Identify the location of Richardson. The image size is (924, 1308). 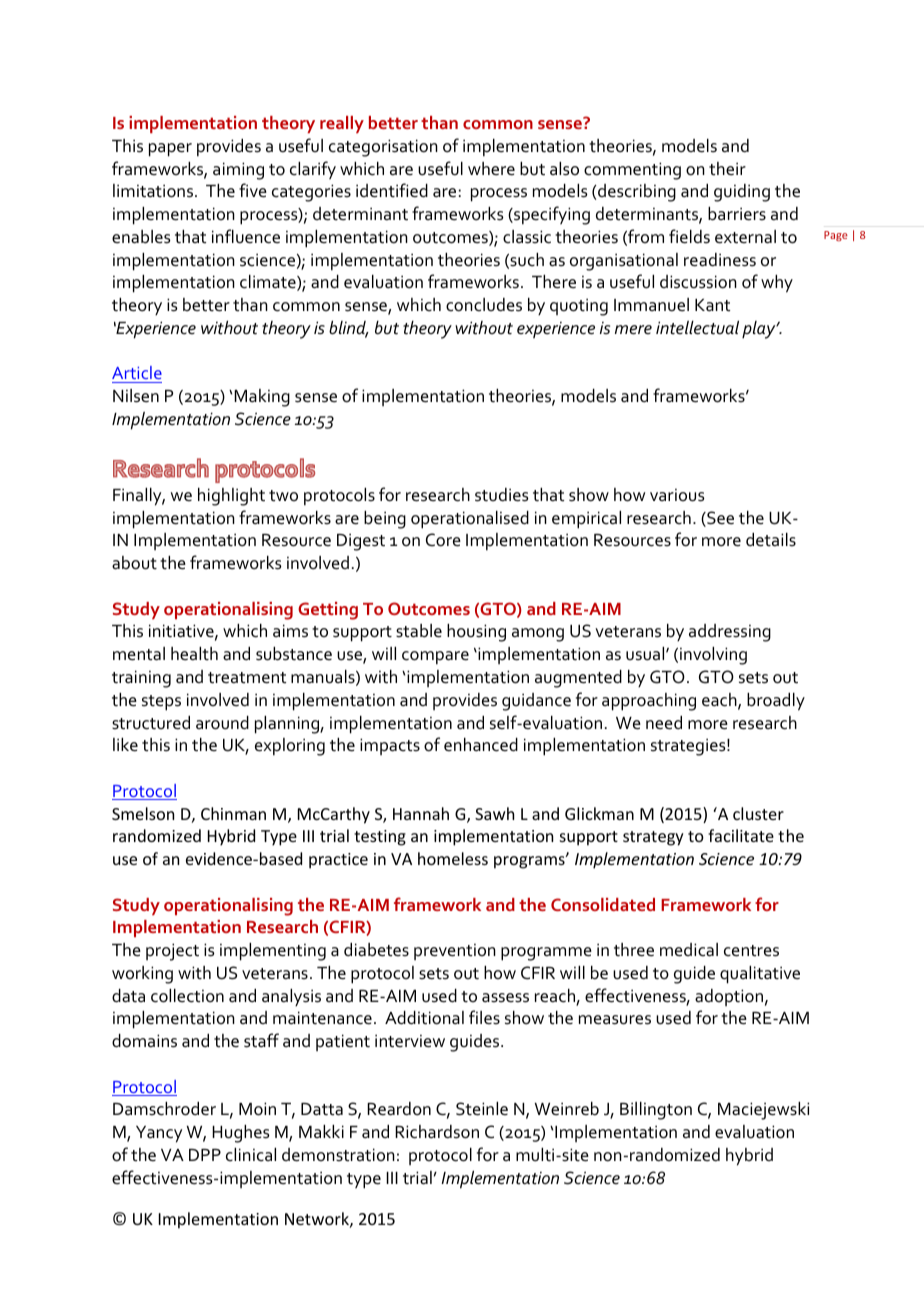
(437, 1132).
